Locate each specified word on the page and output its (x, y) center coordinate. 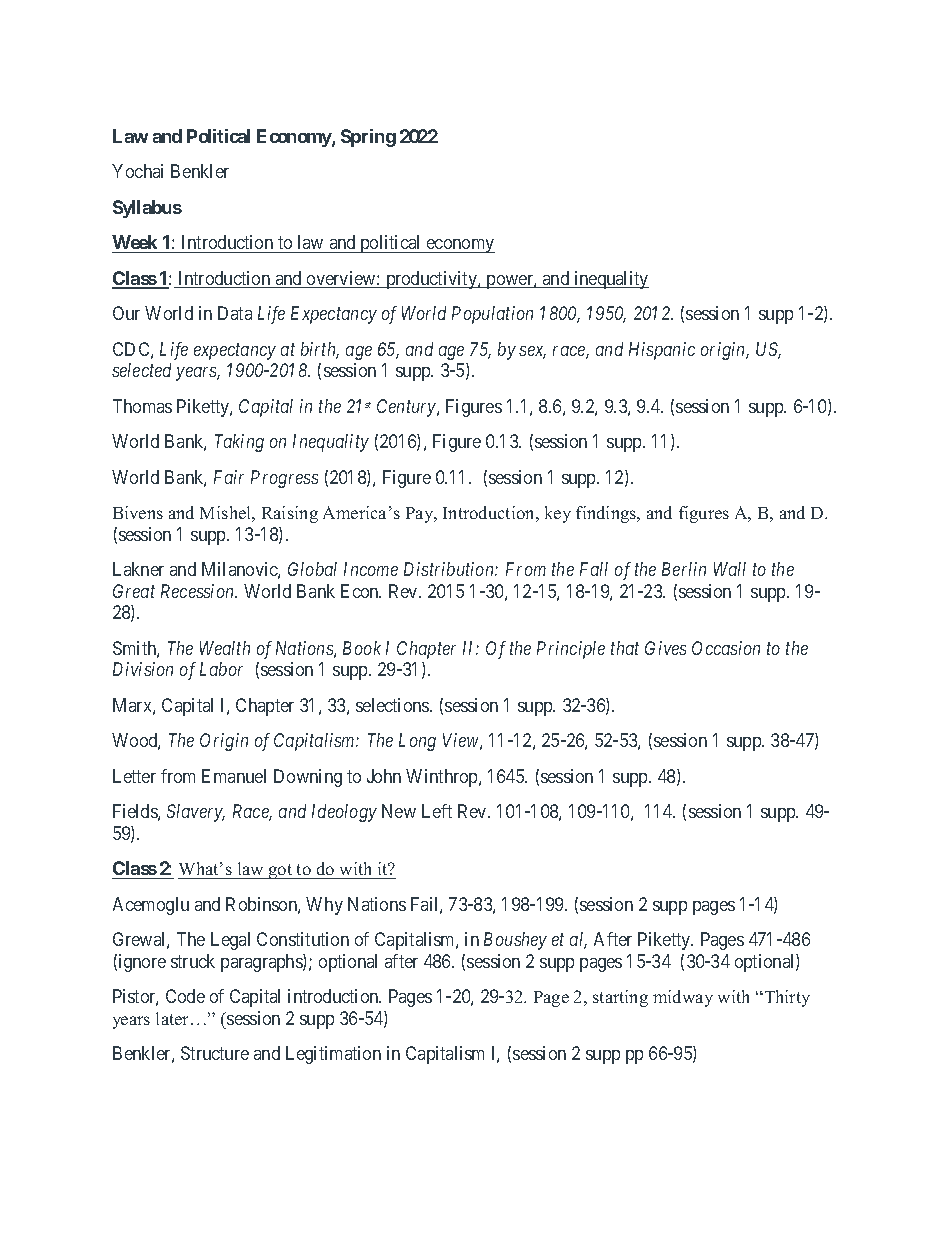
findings (607, 514)
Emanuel (234, 776)
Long (417, 742)
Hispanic (662, 351)
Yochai (137, 171)
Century (407, 408)
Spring (368, 138)
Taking (239, 443)
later (174, 1018)
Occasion (726, 648)
